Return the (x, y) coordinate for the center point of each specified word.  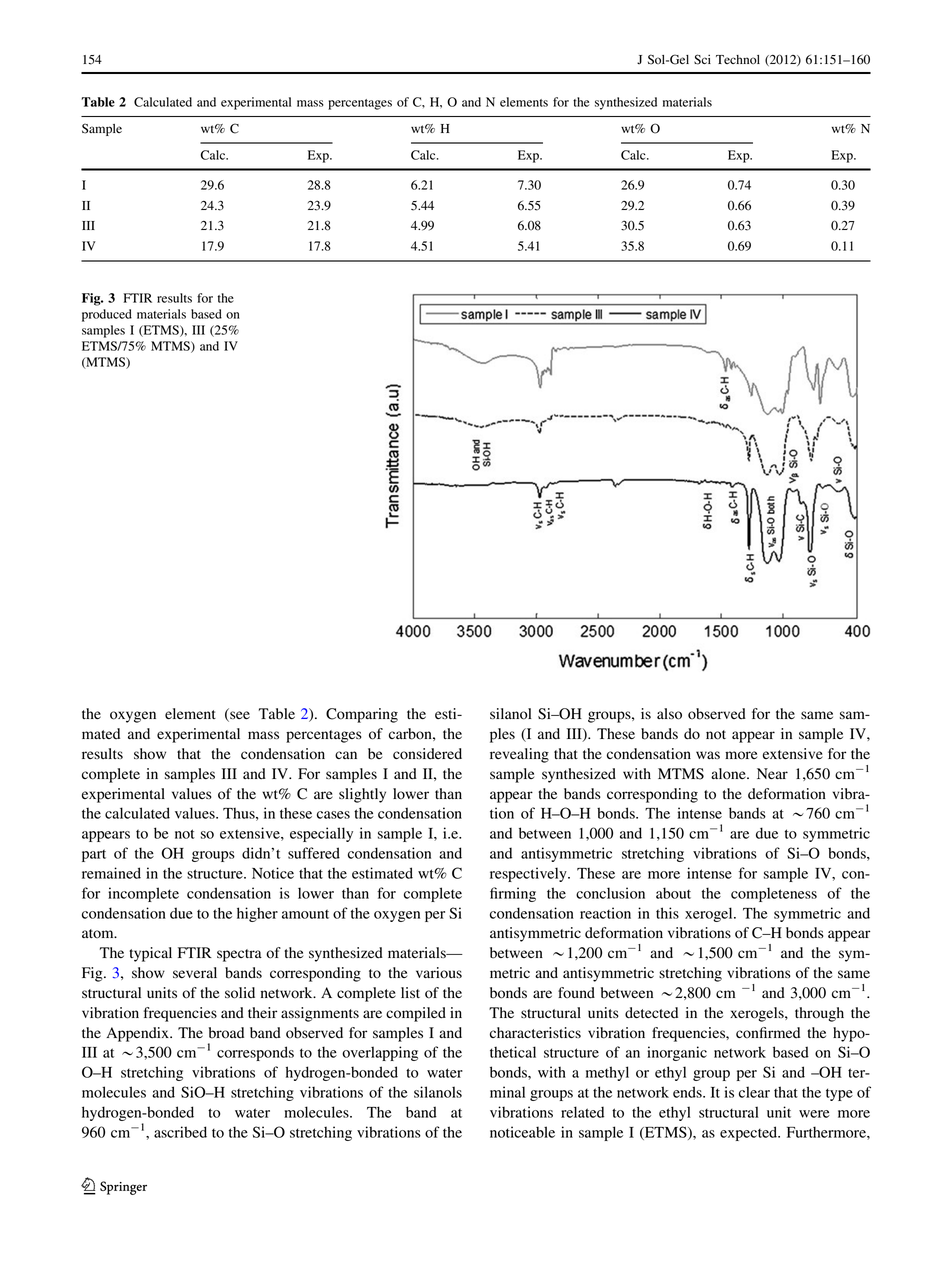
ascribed (180, 1132)
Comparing (362, 715)
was (708, 755)
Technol (738, 59)
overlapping (380, 1053)
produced (107, 315)
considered (427, 754)
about (673, 893)
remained (111, 873)
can (346, 755)
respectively (529, 874)
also (669, 714)
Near (772, 773)
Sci (702, 59)
